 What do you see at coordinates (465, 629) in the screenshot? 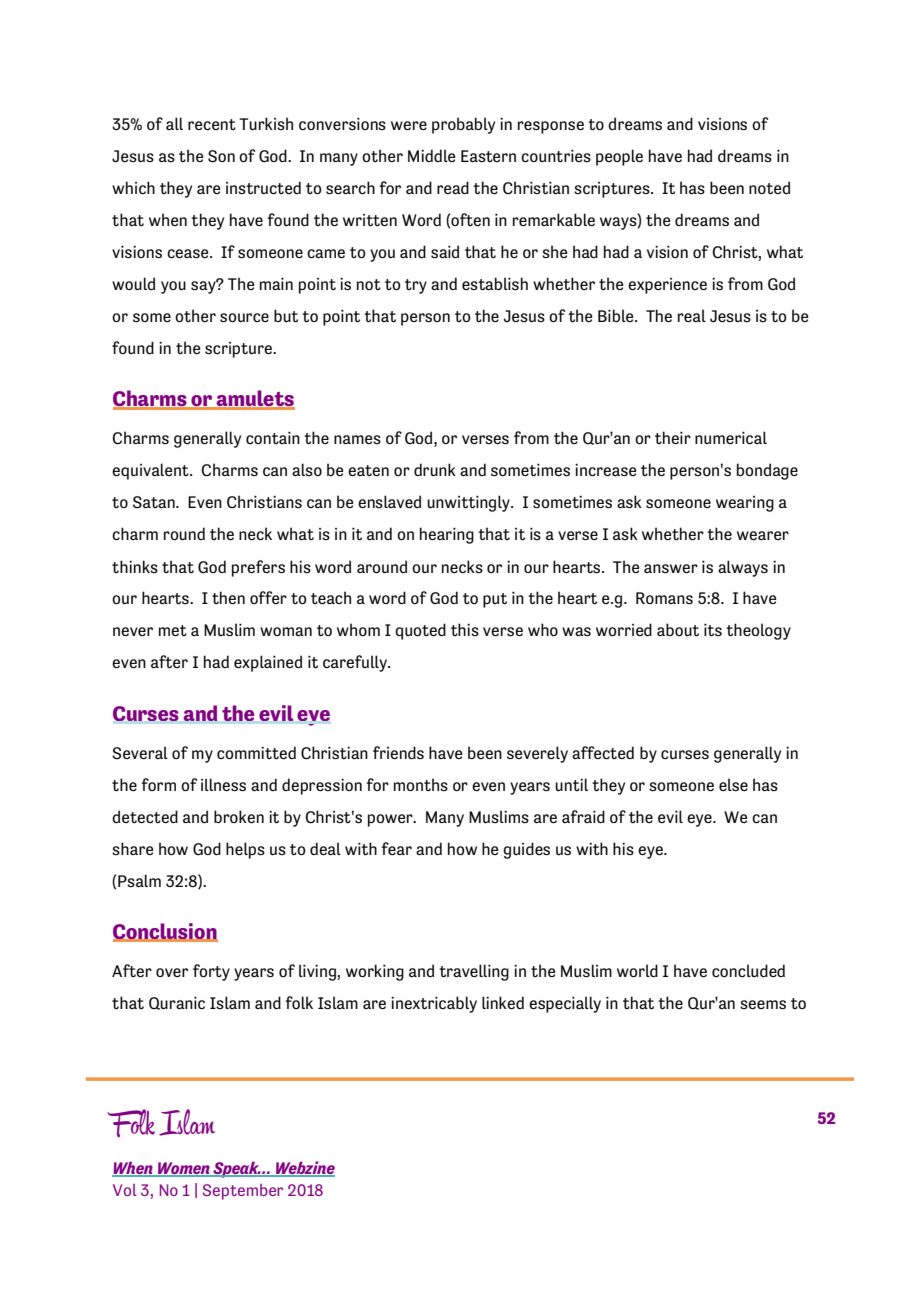
I see `this` at bounding box center [465, 629].
